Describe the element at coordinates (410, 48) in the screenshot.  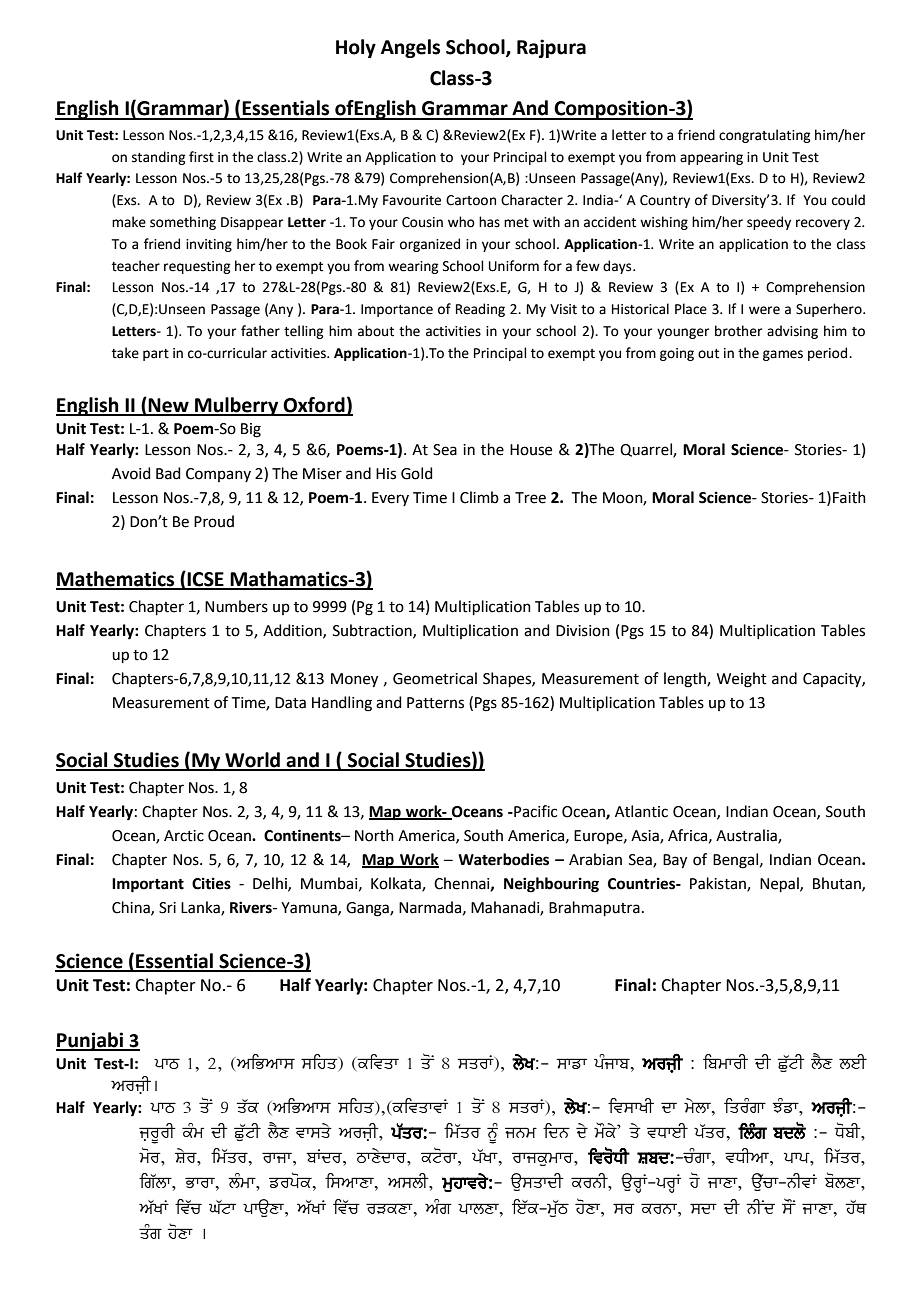
I see `Angels` at that location.
